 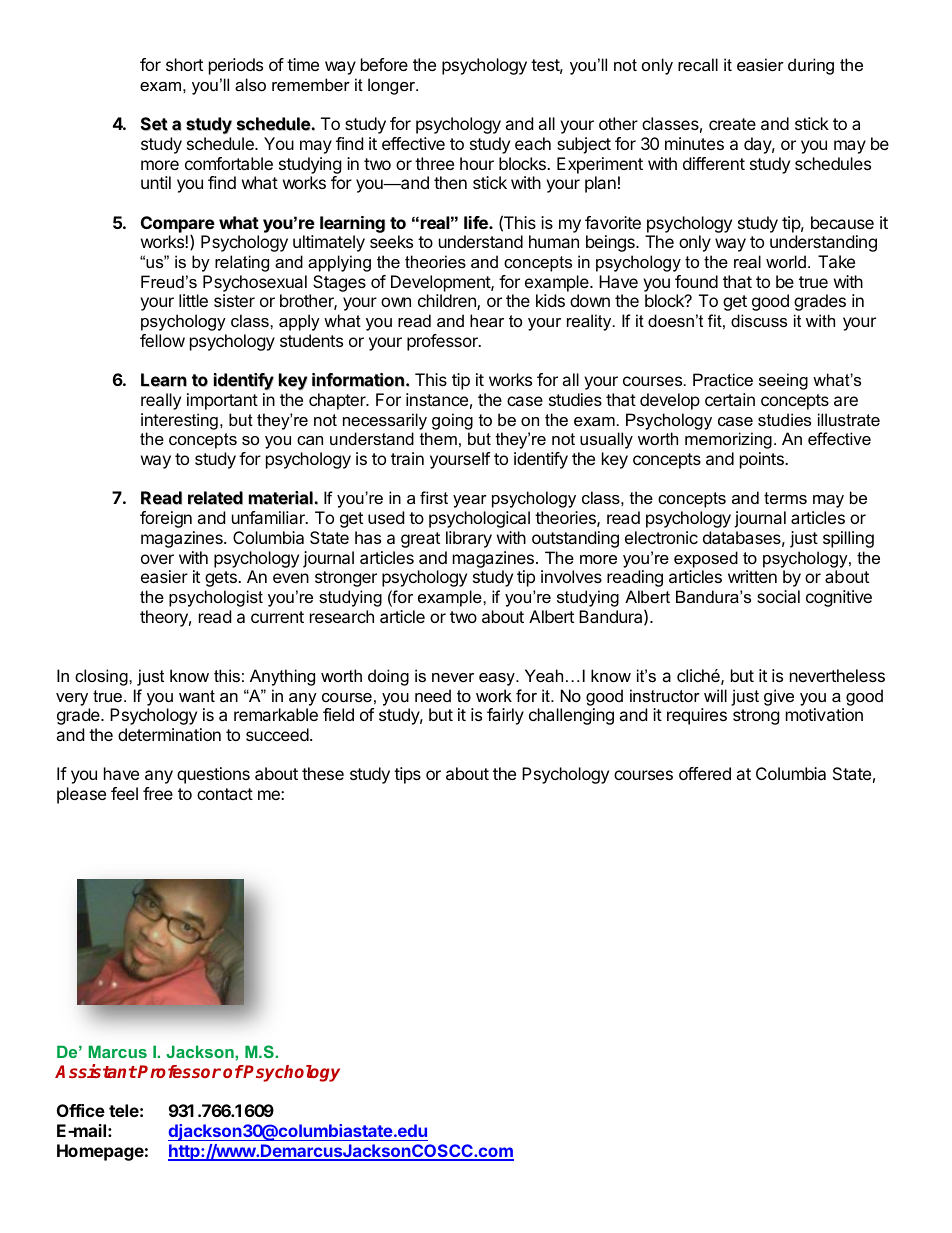 What do you see at coordinates (179, 421) in the screenshot?
I see `interesting` at bounding box center [179, 421].
